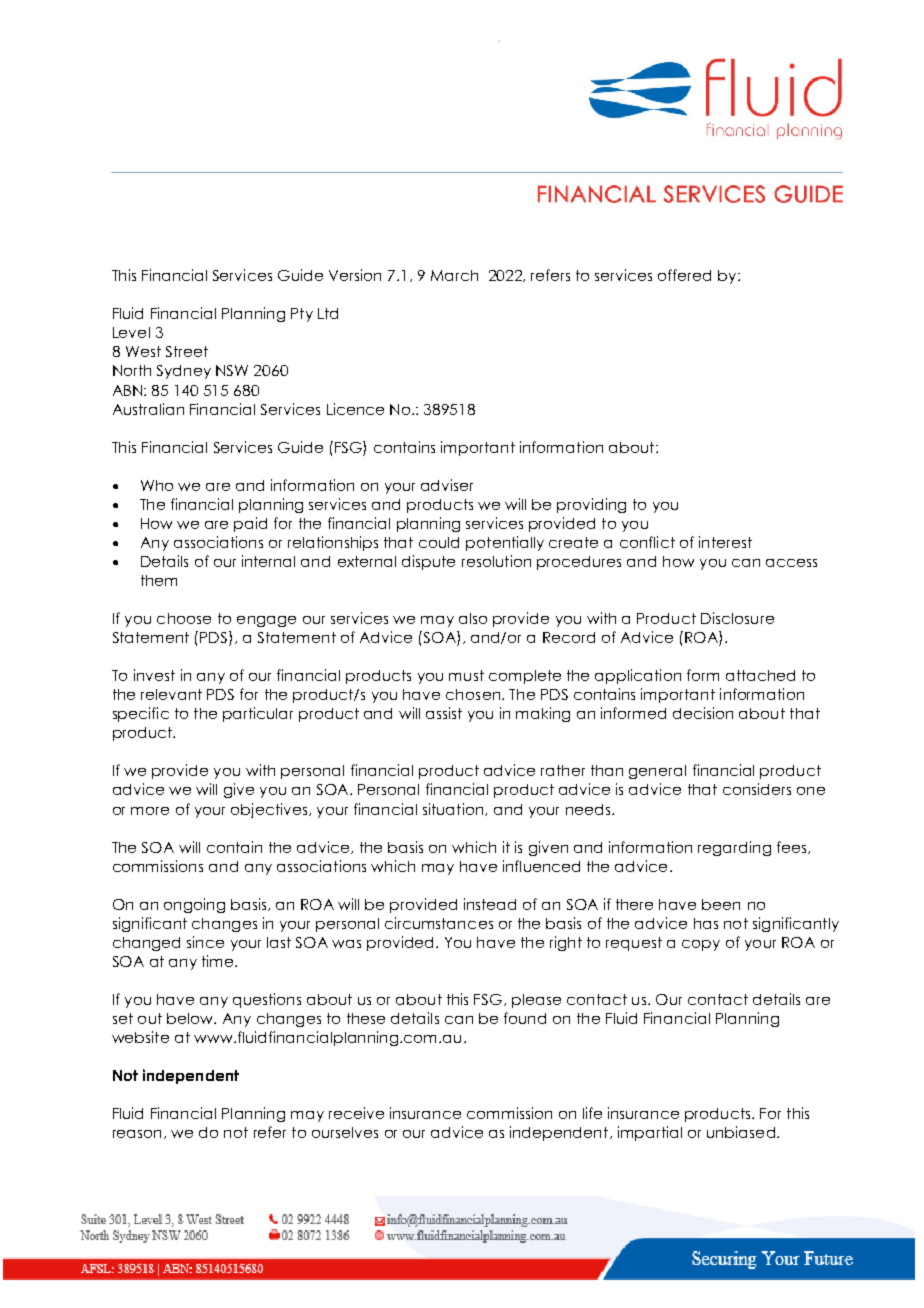 Image resolution: width=924 pixels, height=1308 pixels. I want to click on offered, so click(684, 275).
